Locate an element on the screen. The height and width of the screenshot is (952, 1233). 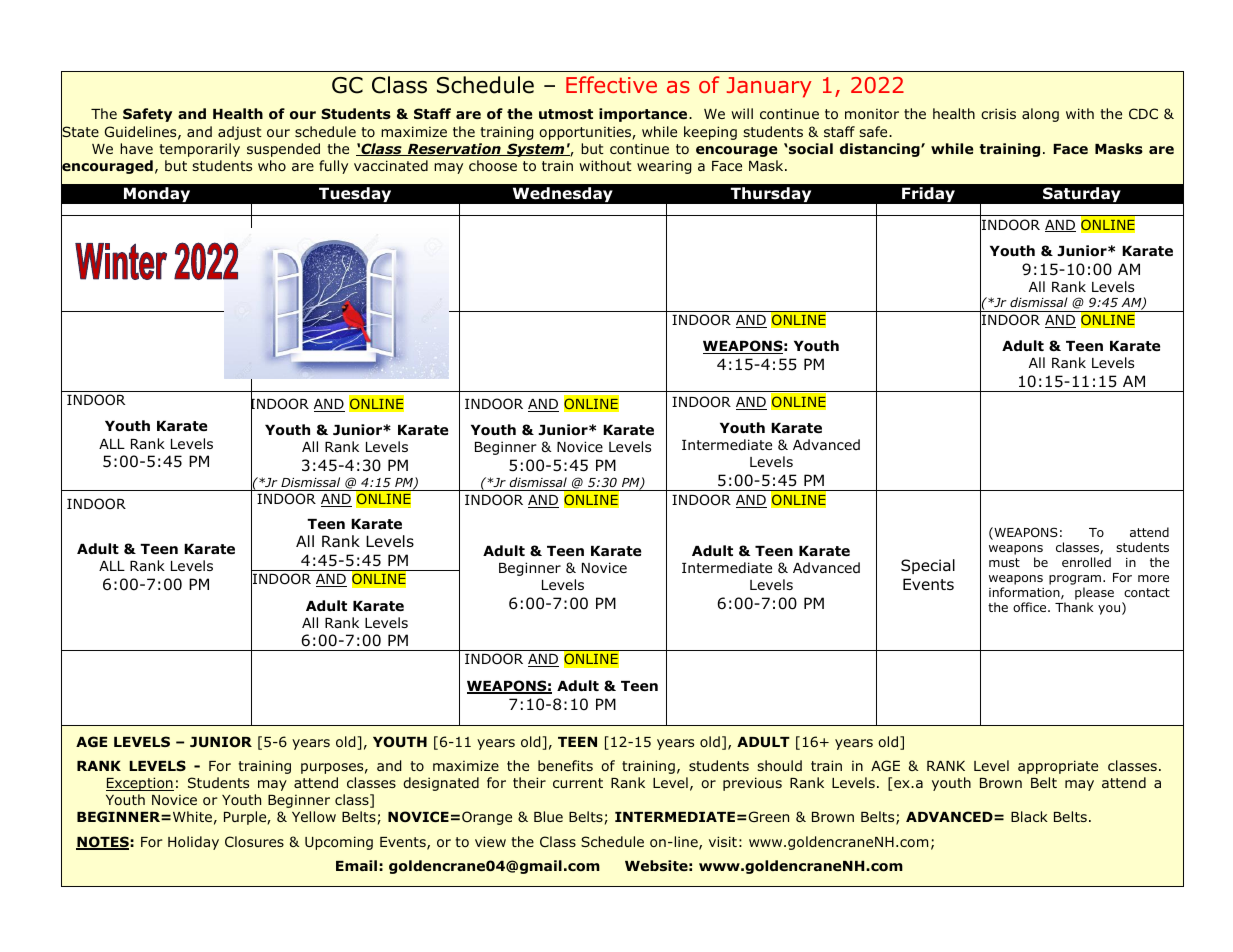
distancing is located at coordinates (881, 150).
